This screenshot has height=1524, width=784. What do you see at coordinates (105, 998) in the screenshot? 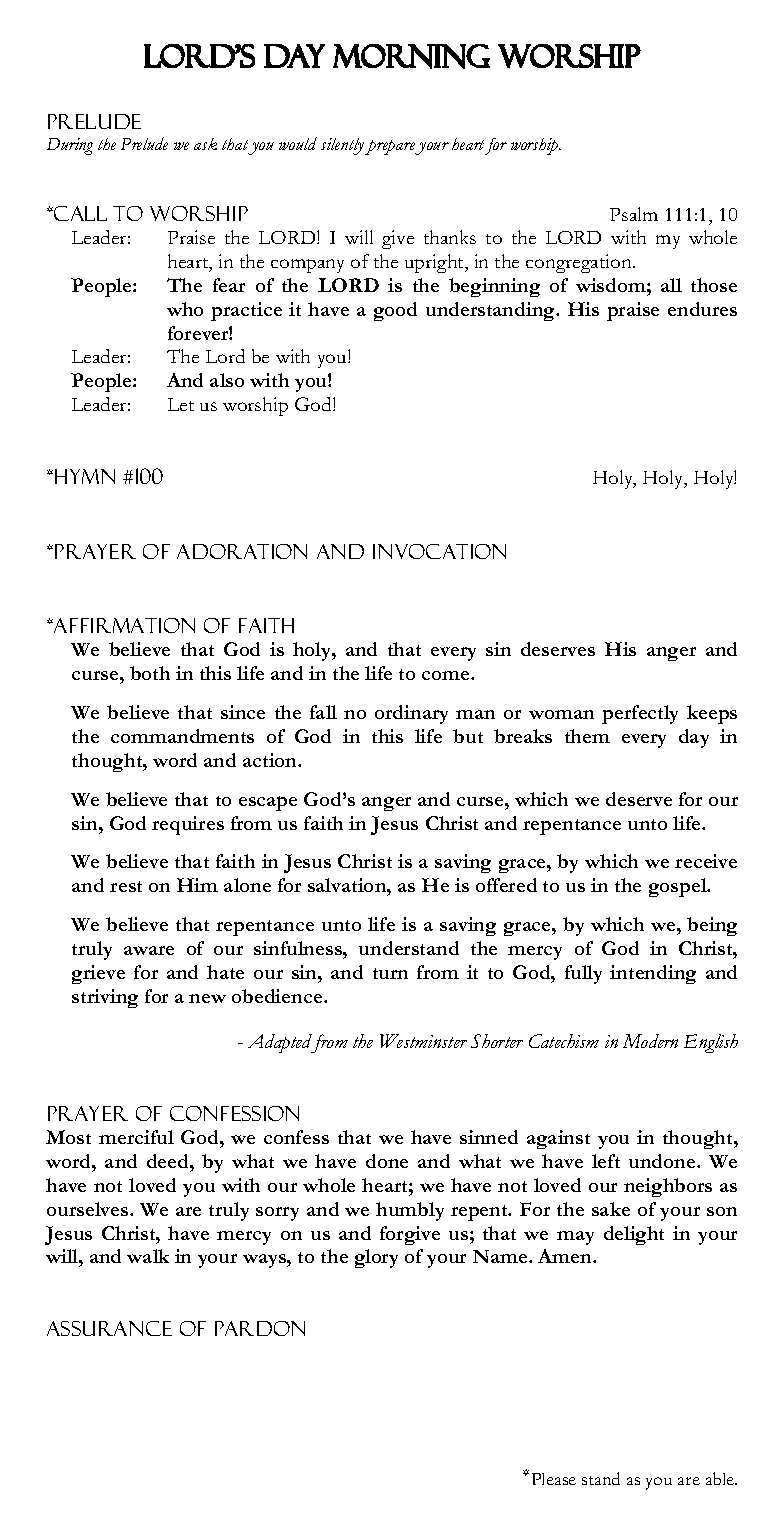
I see `striving` at bounding box center [105, 998].
